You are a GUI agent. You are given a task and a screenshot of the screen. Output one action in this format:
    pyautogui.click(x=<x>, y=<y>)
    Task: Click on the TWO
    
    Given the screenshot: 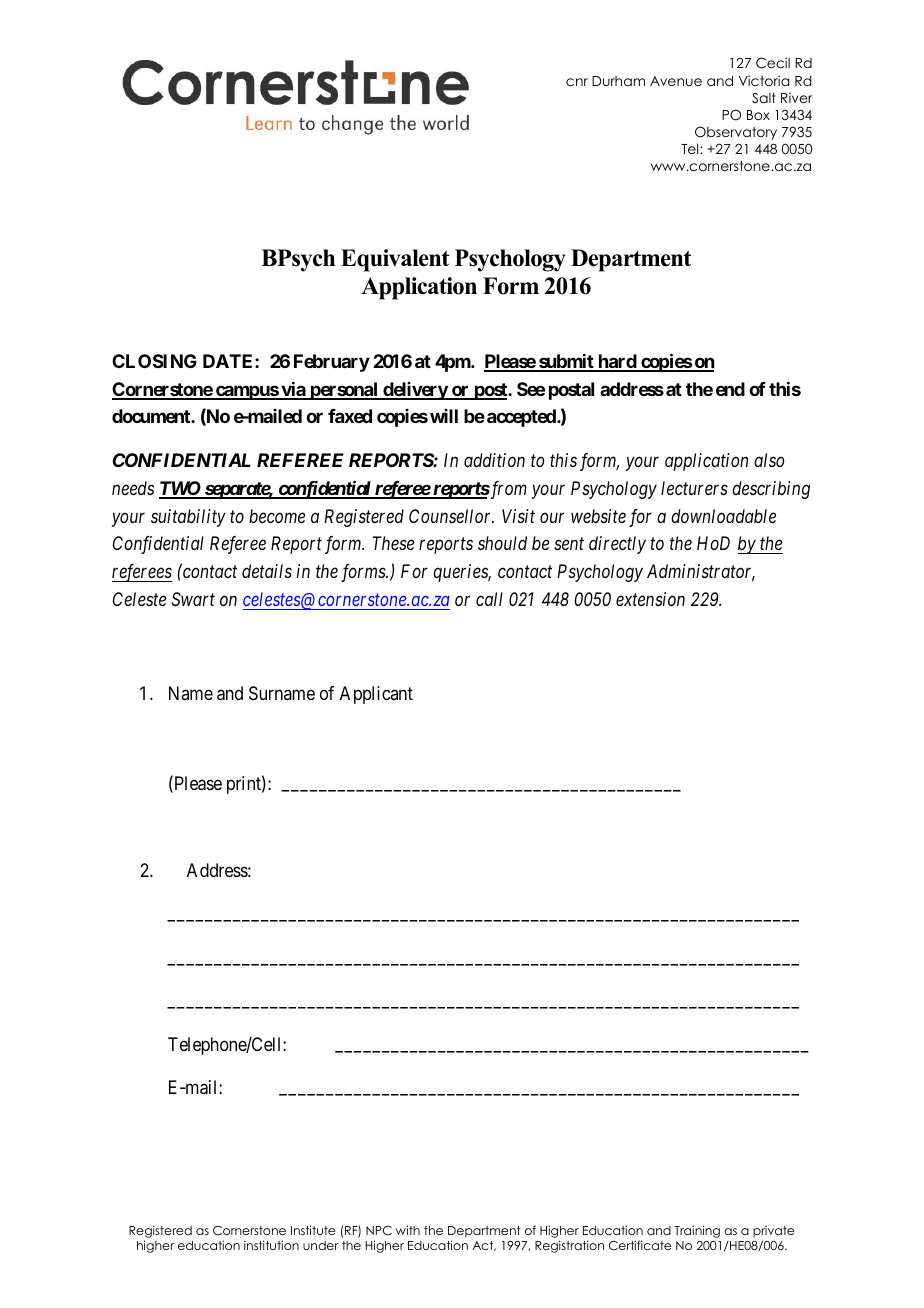 What is the action you would take?
    pyautogui.click(x=180, y=489)
